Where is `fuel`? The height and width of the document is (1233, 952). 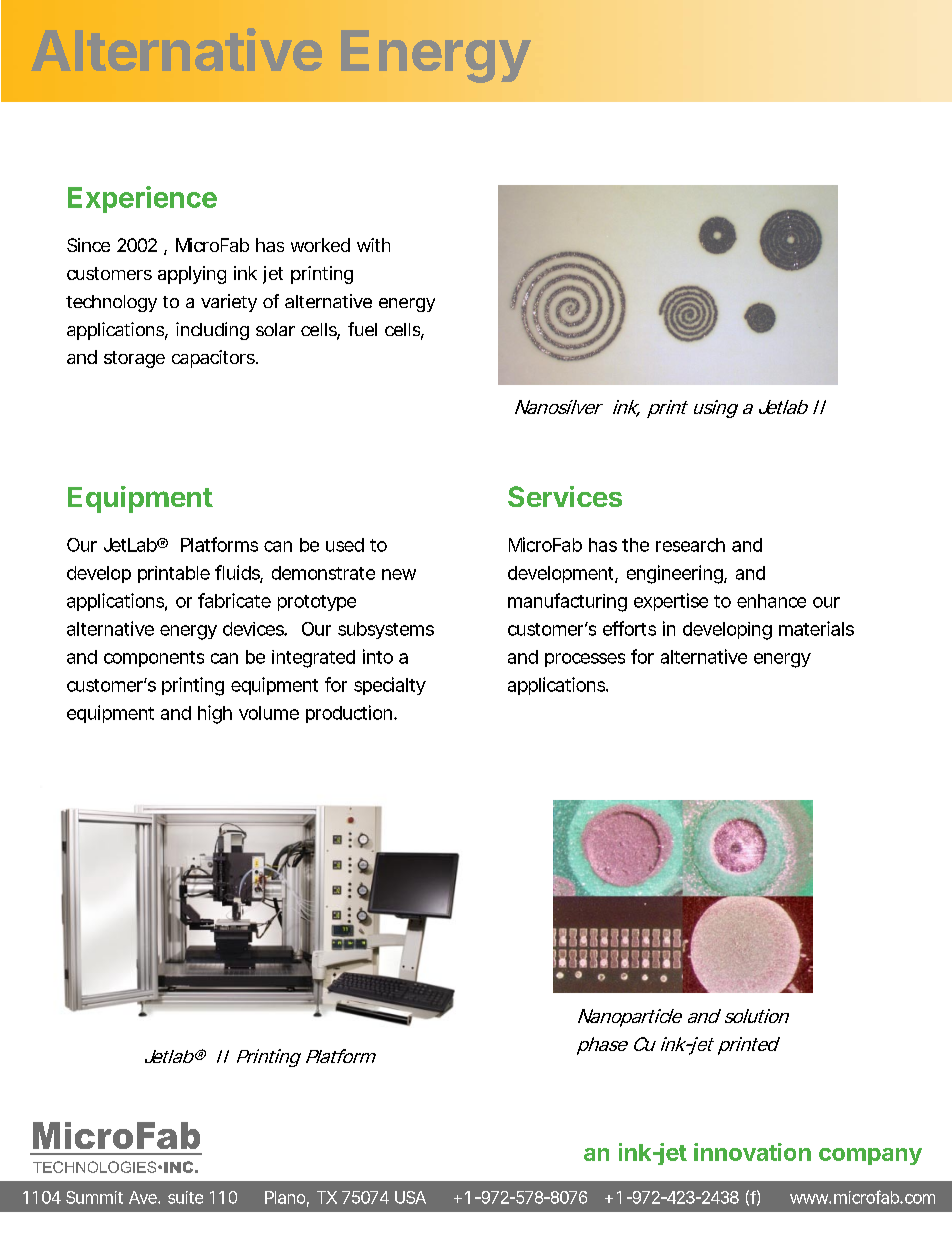
fuel is located at coordinates (362, 329).
